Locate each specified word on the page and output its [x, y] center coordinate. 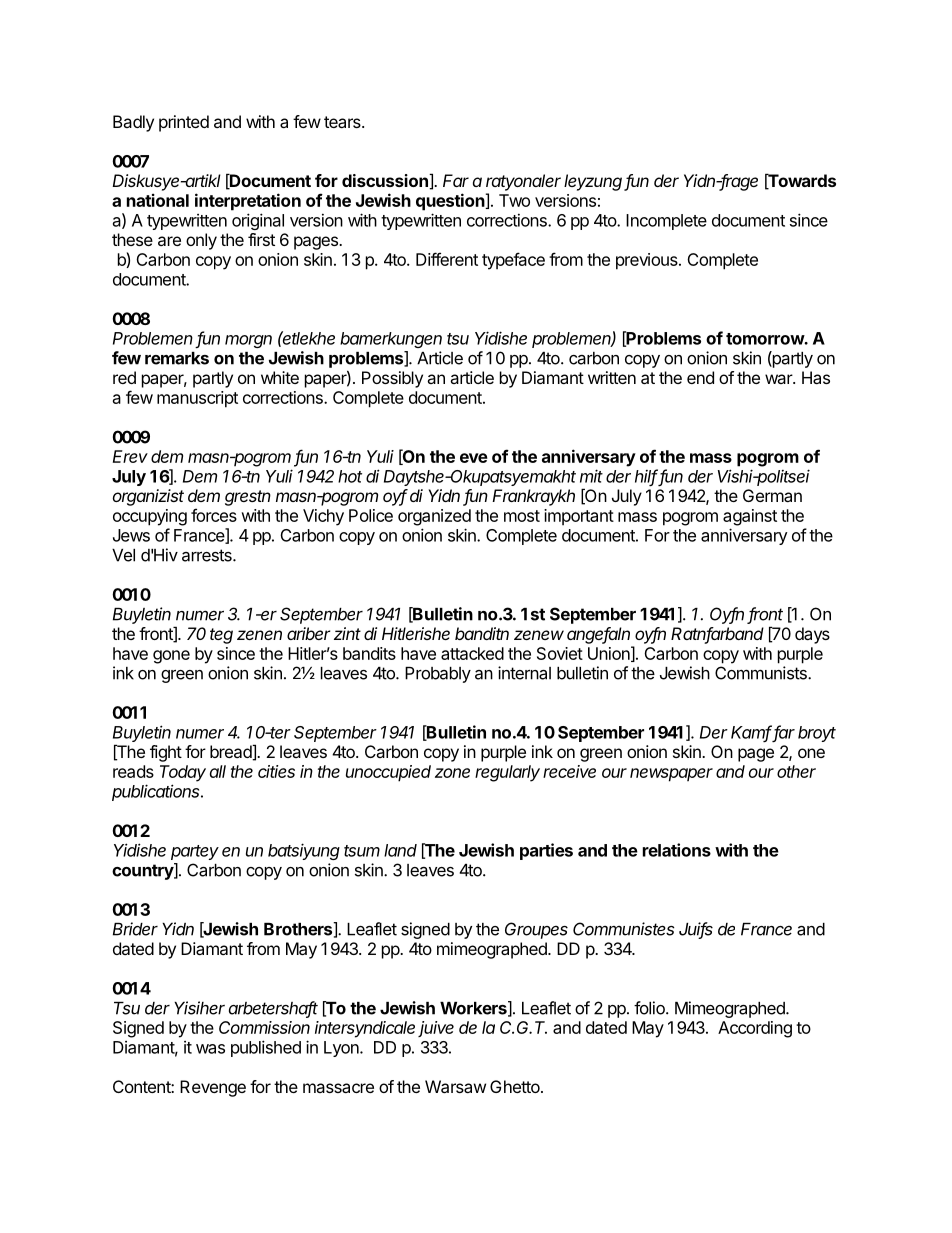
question [451, 202]
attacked [472, 653]
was [210, 1049]
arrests [208, 555]
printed [184, 123]
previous [648, 261]
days [812, 635]
